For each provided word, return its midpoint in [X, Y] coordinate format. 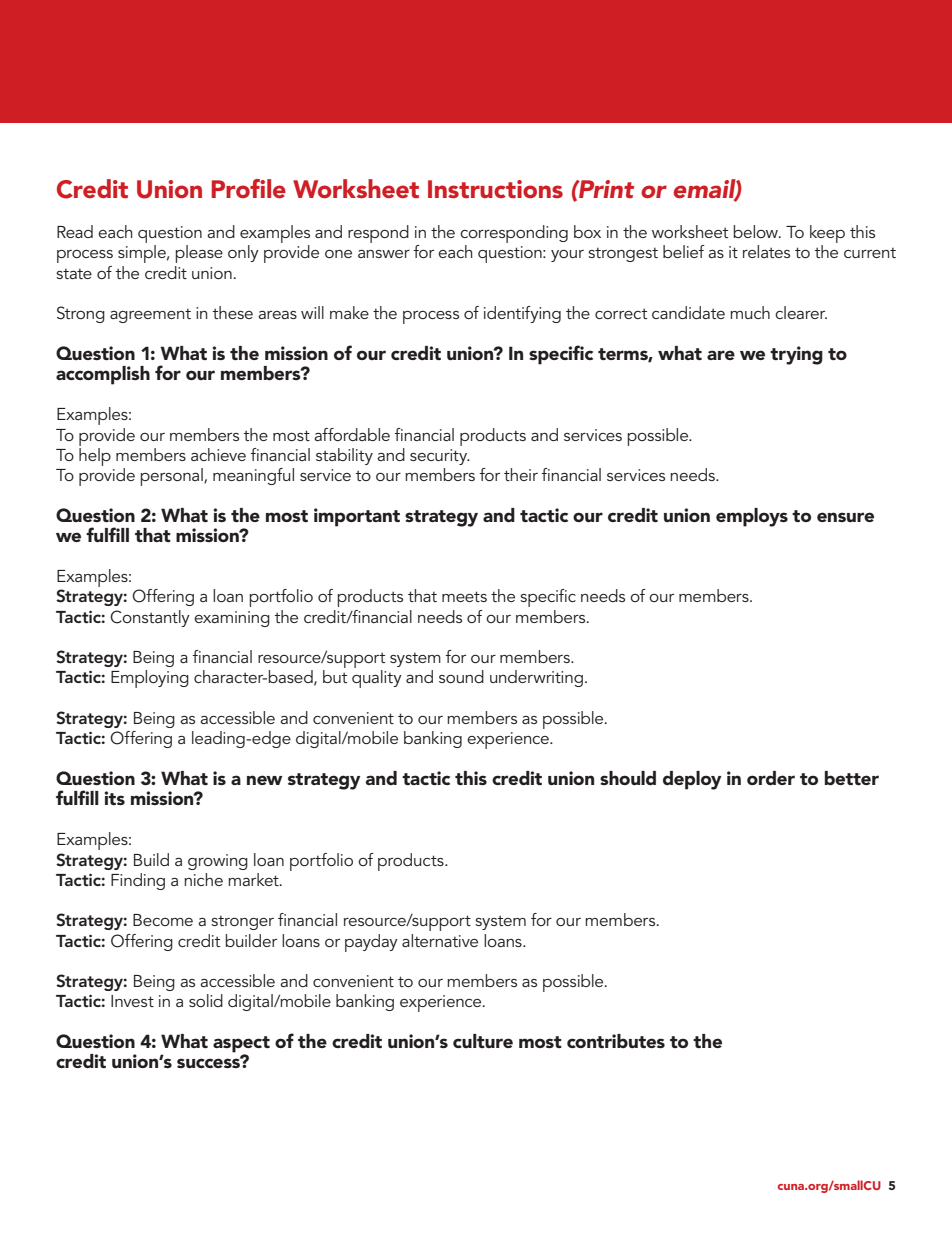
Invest [132, 1001]
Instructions [495, 189]
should [628, 778]
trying [796, 355]
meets [464, 596]
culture [483, 1041]
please [199, 254]
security [440, 457]
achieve [218, 454]
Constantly [150, 618]
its [114, 798]
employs [752, 517]
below [757, 231]
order [771, 778]
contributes [616, 1041]
